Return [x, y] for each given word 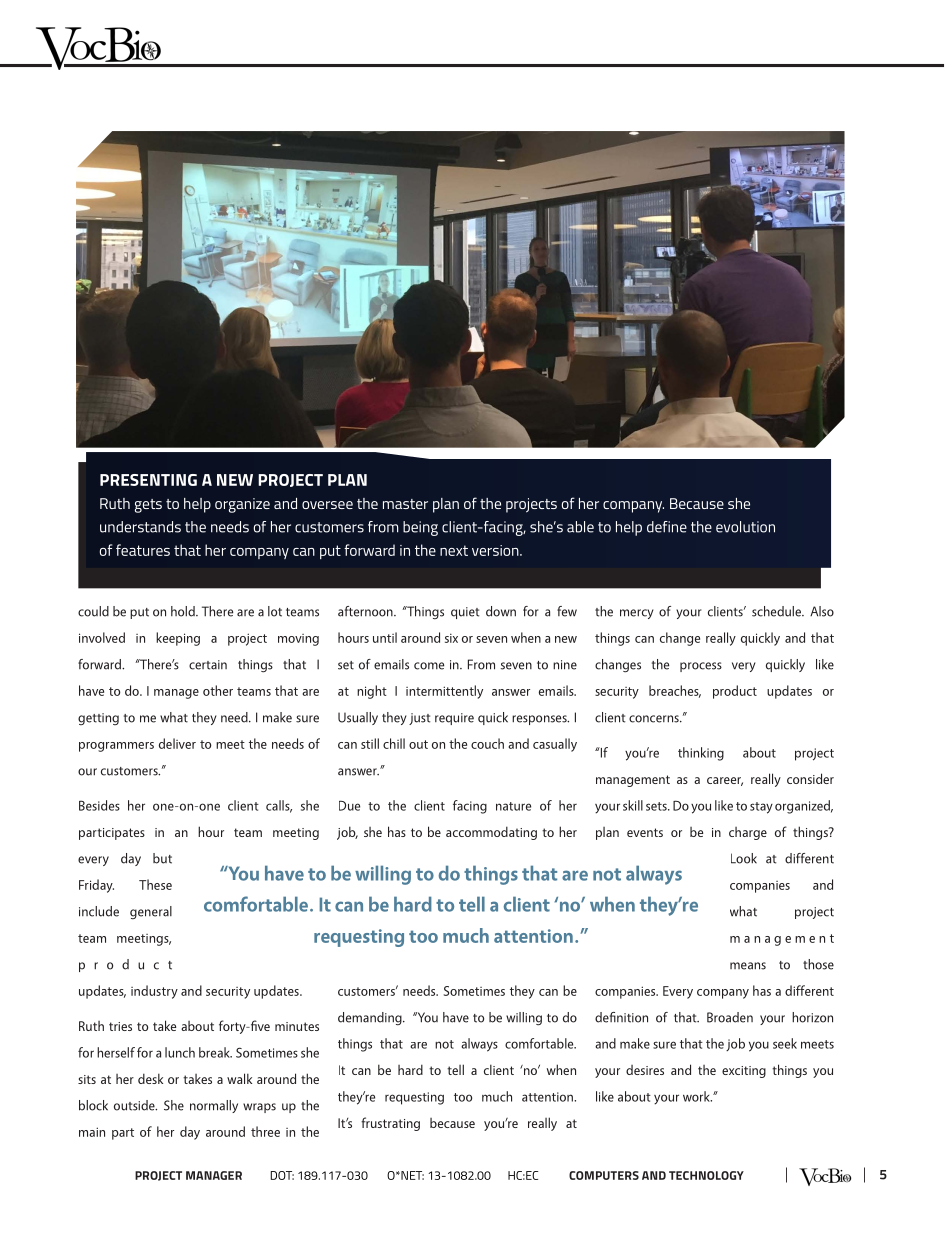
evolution [745, 527]
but [162, 858]
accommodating [491, 833]
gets [148, 506]
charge [748, 833]
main [92, 1132]
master [405, 504]
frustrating [390, 1124]
